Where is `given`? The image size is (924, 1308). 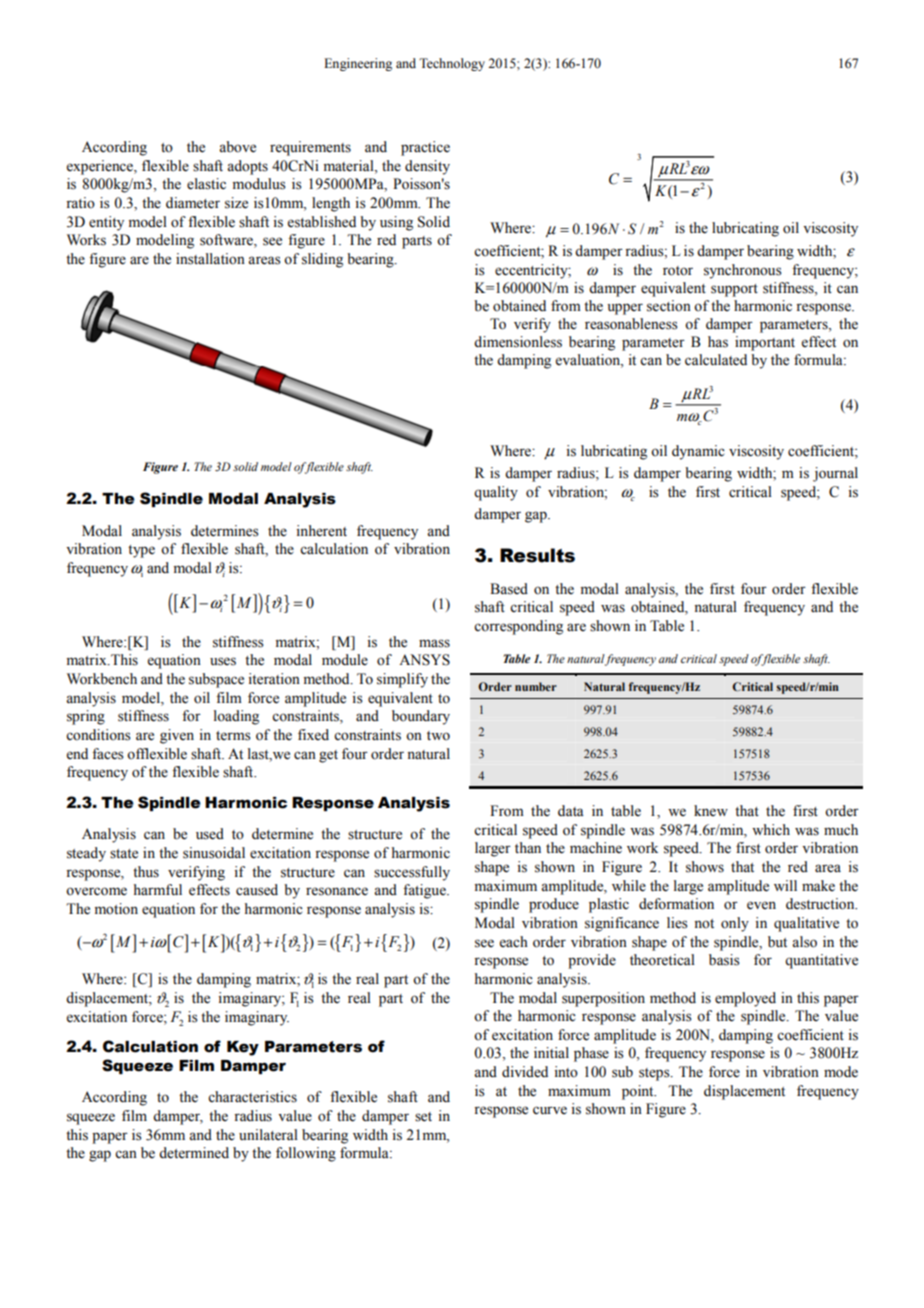 given is located at coordinates (177, 736).
